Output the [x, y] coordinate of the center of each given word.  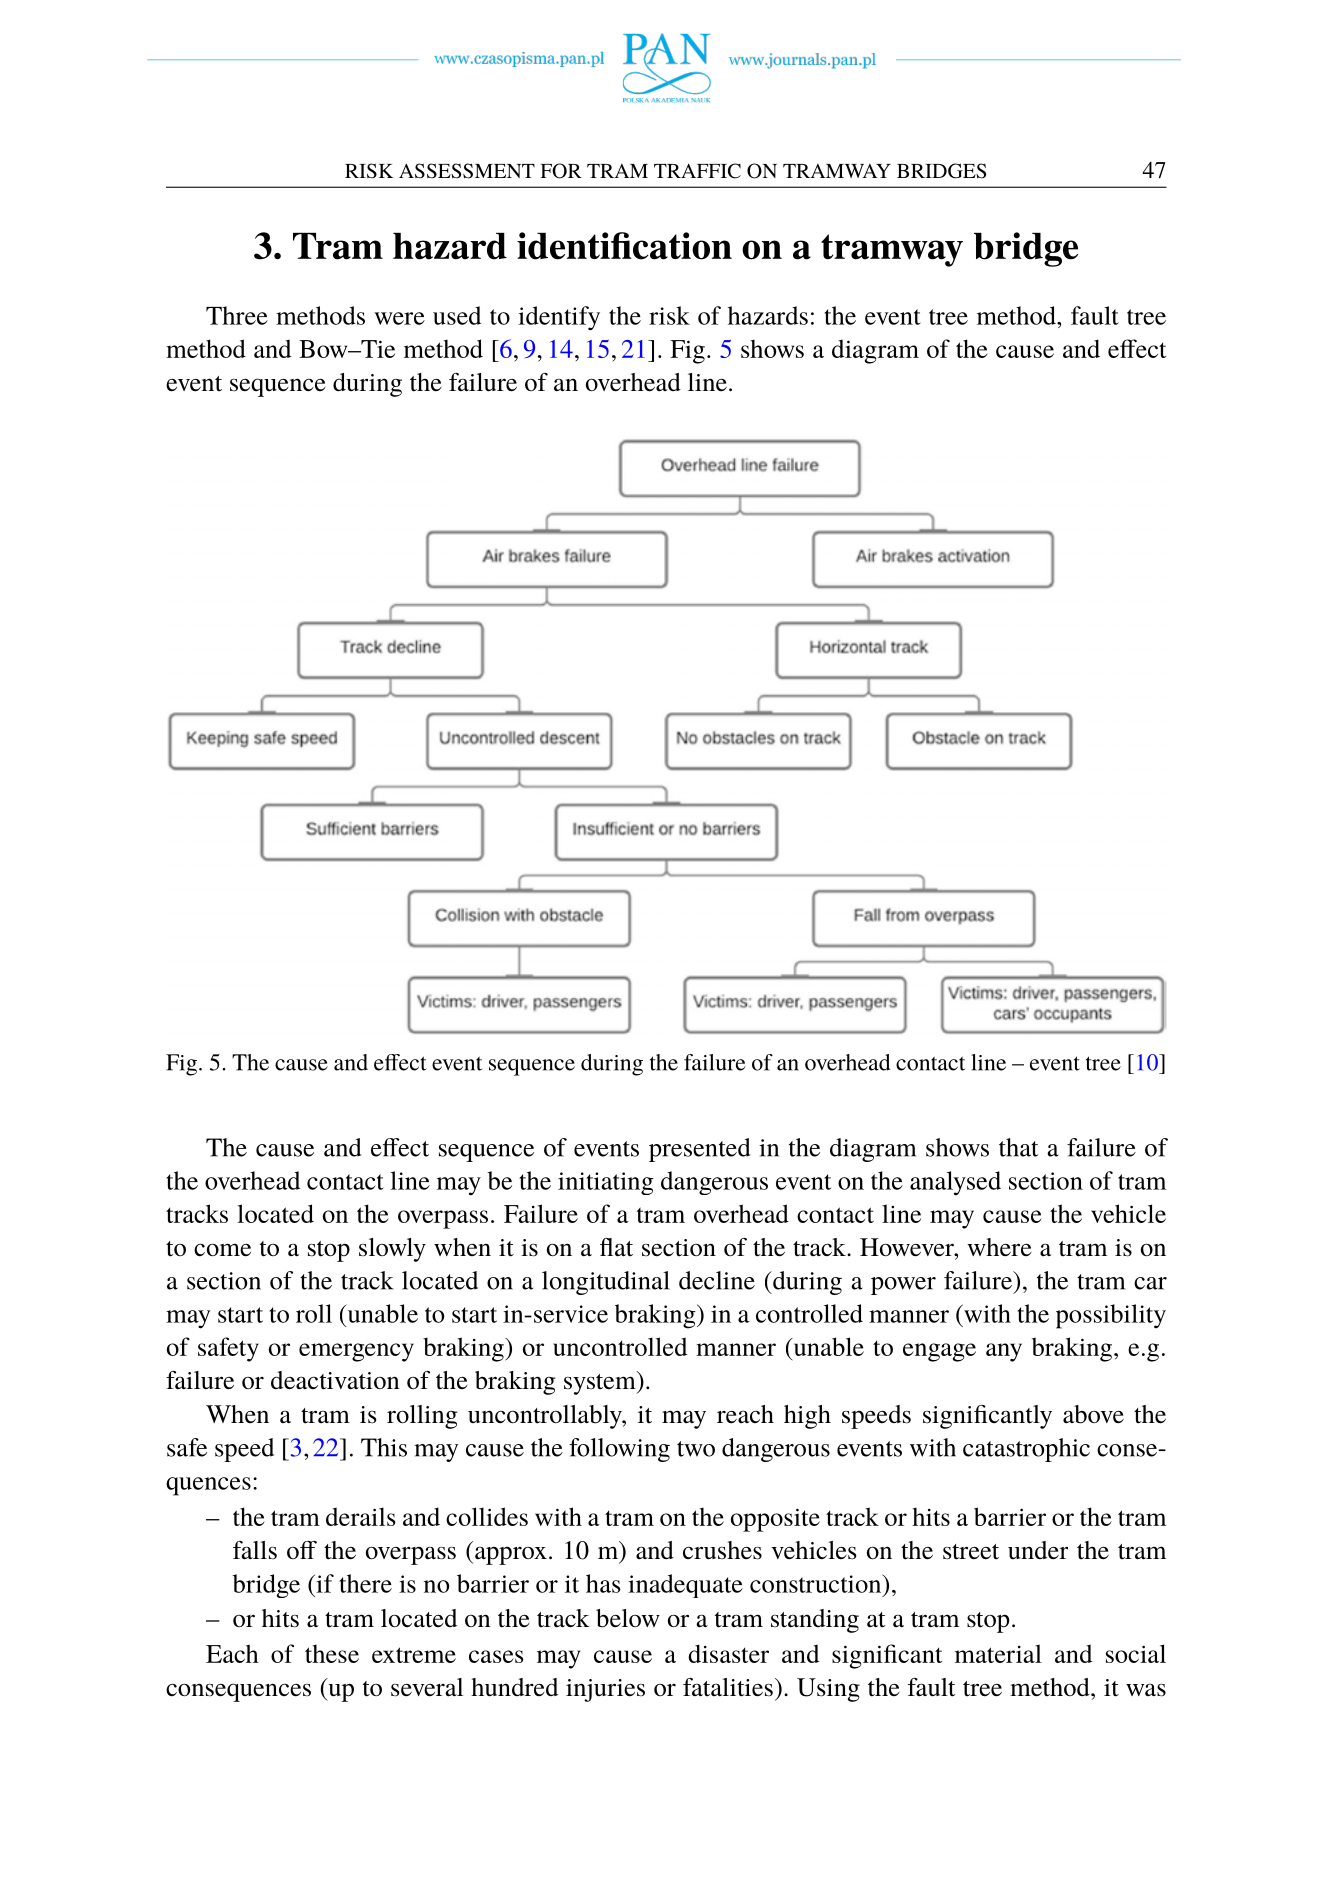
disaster [728, 1653]
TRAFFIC [697, 171]
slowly [392, 1250]
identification [624, 246]
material [998, 1653]
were [399, 318]
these [332, 1654]
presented [699, 1150]
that [1019, 1147]
